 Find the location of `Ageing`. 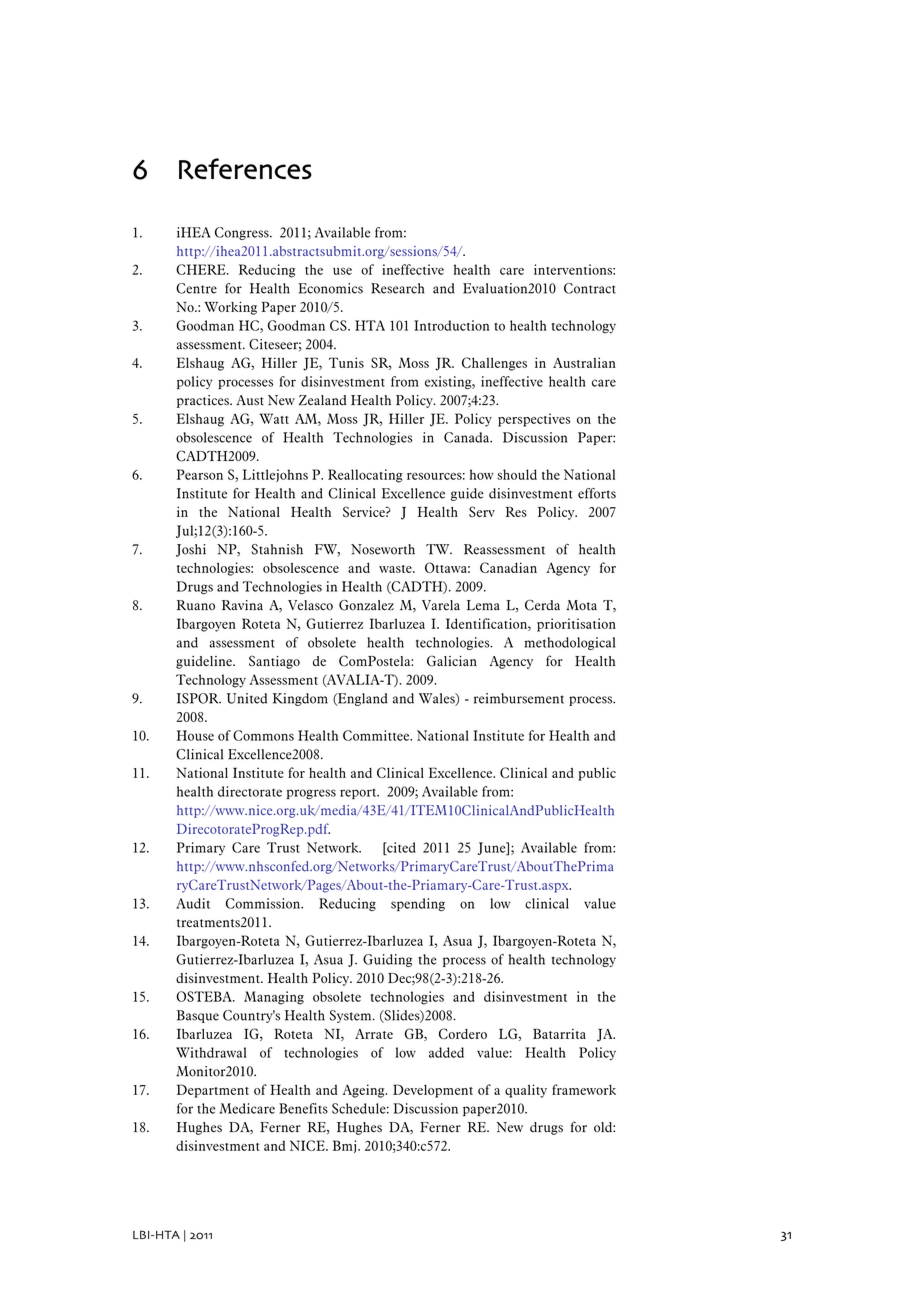

Ageing is located at coordinates (365, 1091).
